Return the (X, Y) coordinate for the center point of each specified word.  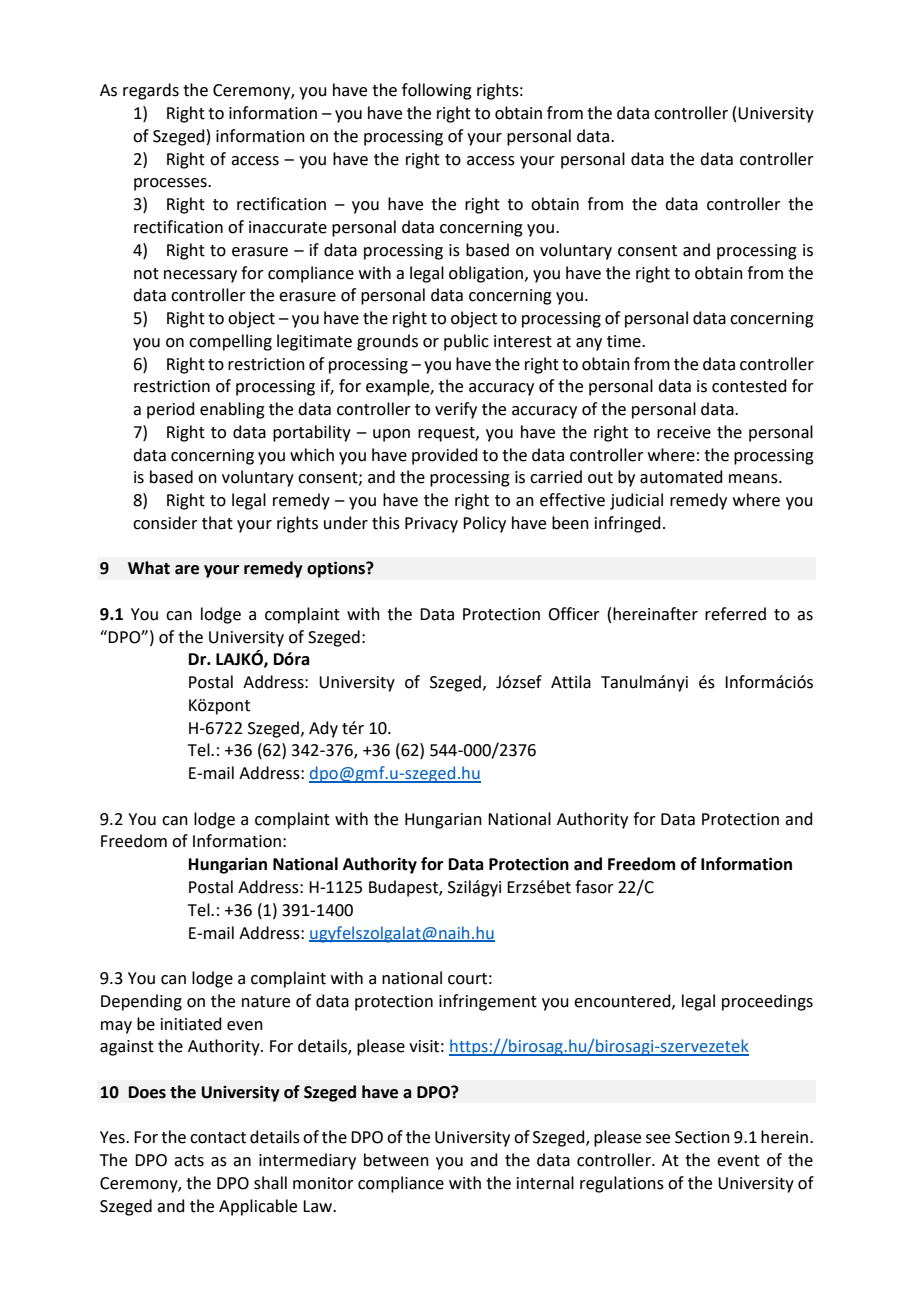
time (625, 341)
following (437, 91)
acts (189, 1161)
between (396, 1160)
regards (151, 91)
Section (702, 1137)
